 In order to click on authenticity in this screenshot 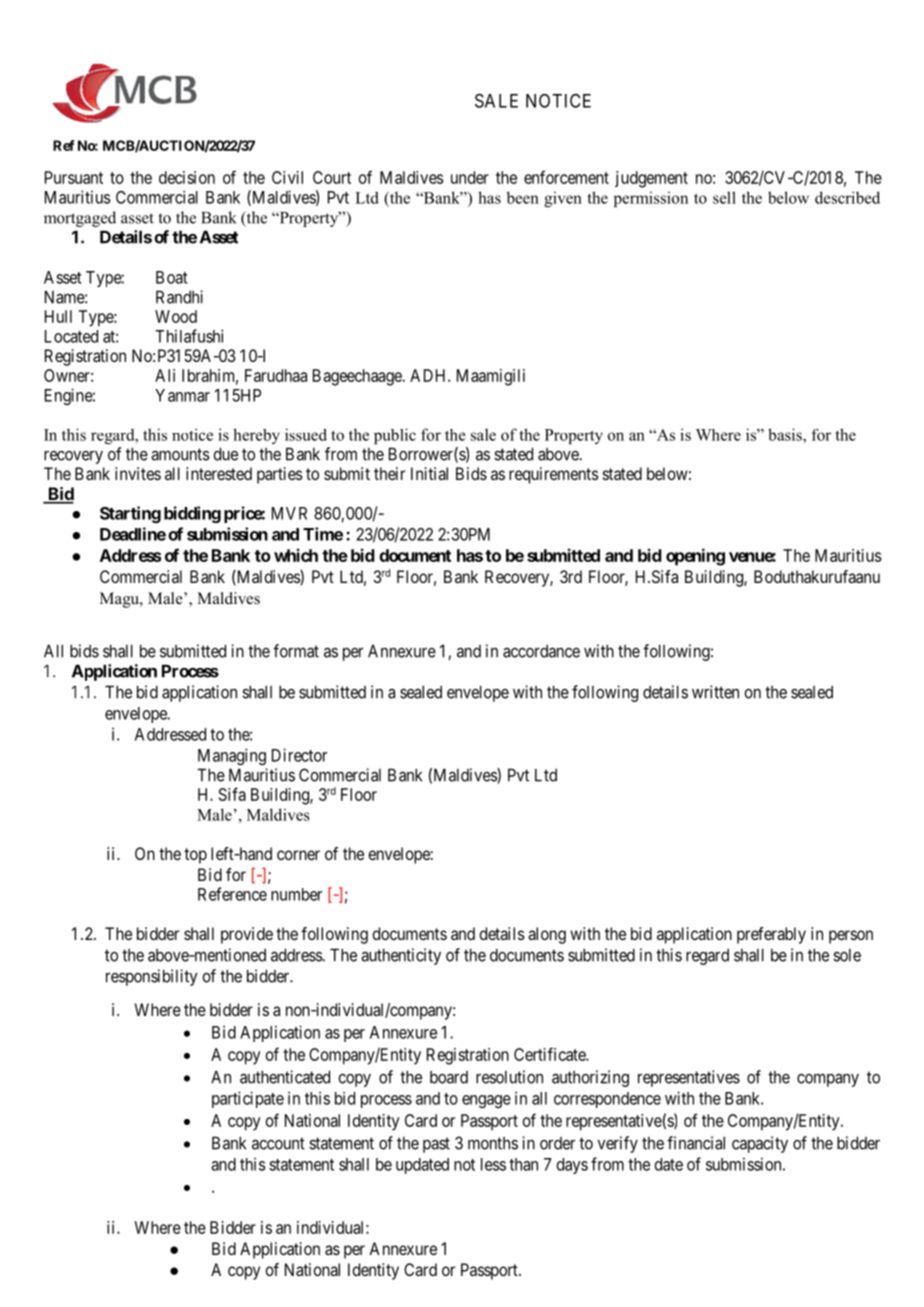, I will do `click(401, 956)`.
